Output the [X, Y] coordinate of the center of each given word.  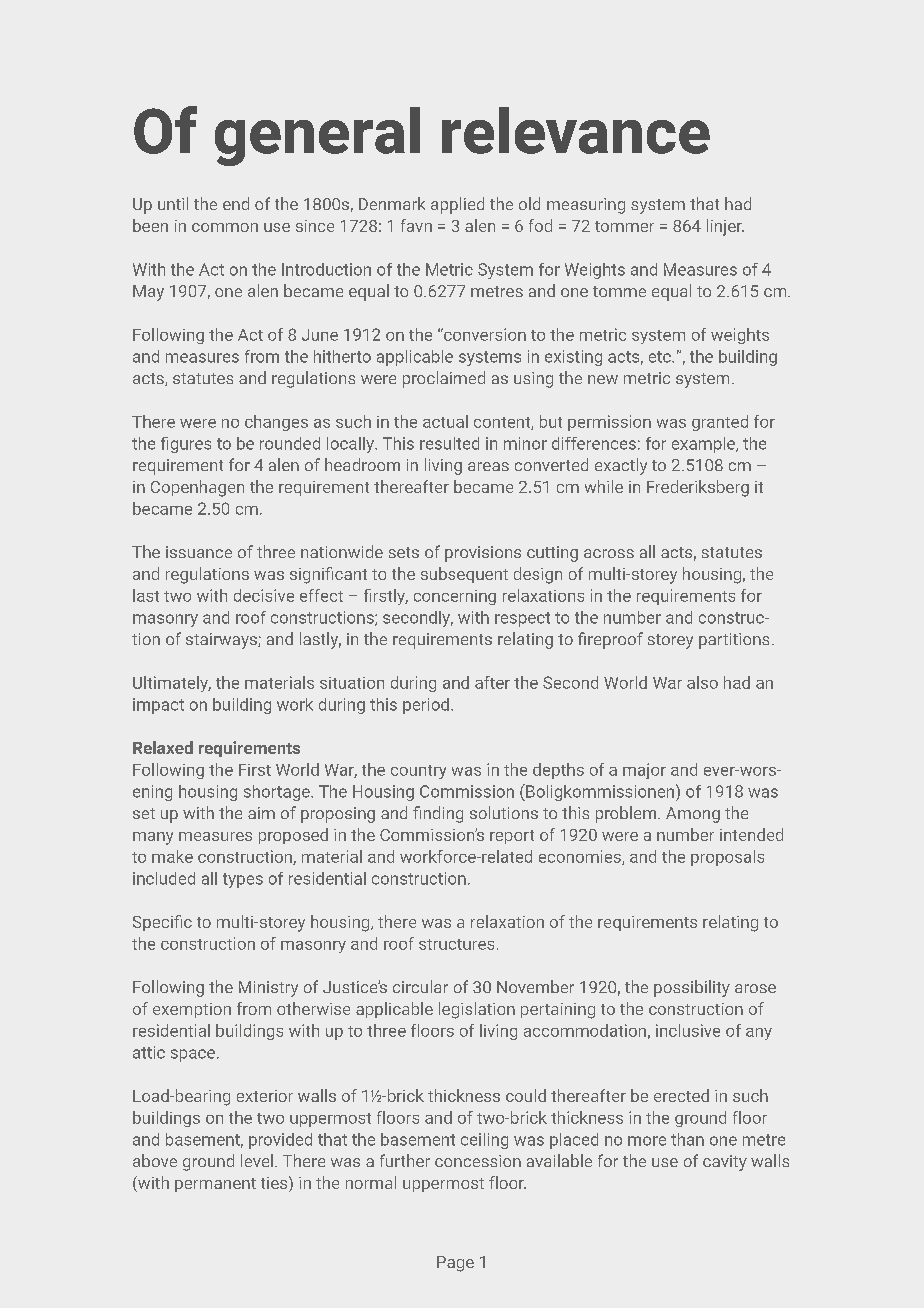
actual [445, 421]
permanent [215, 1185]
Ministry [268, 989]
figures [186, 445]
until [173, 203]
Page [455, 1264]
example [704, 445]
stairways [222, 641]
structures [456, 944]
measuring [586, 206]
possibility [692, 988]
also [702, 682]
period [426, 706]
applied [457, 205]
